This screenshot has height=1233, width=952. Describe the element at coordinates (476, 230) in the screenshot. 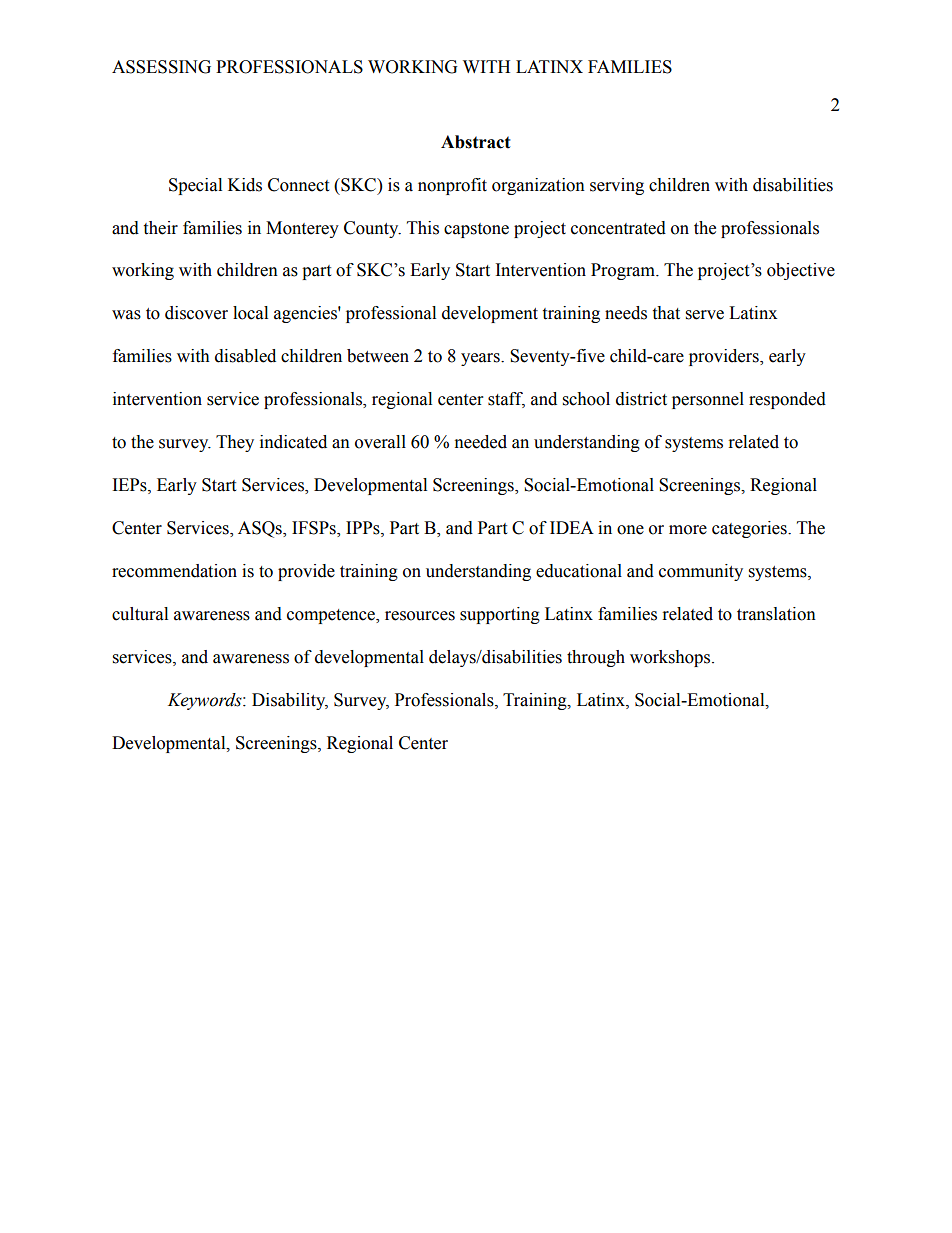

I see `capstone` at that location.
